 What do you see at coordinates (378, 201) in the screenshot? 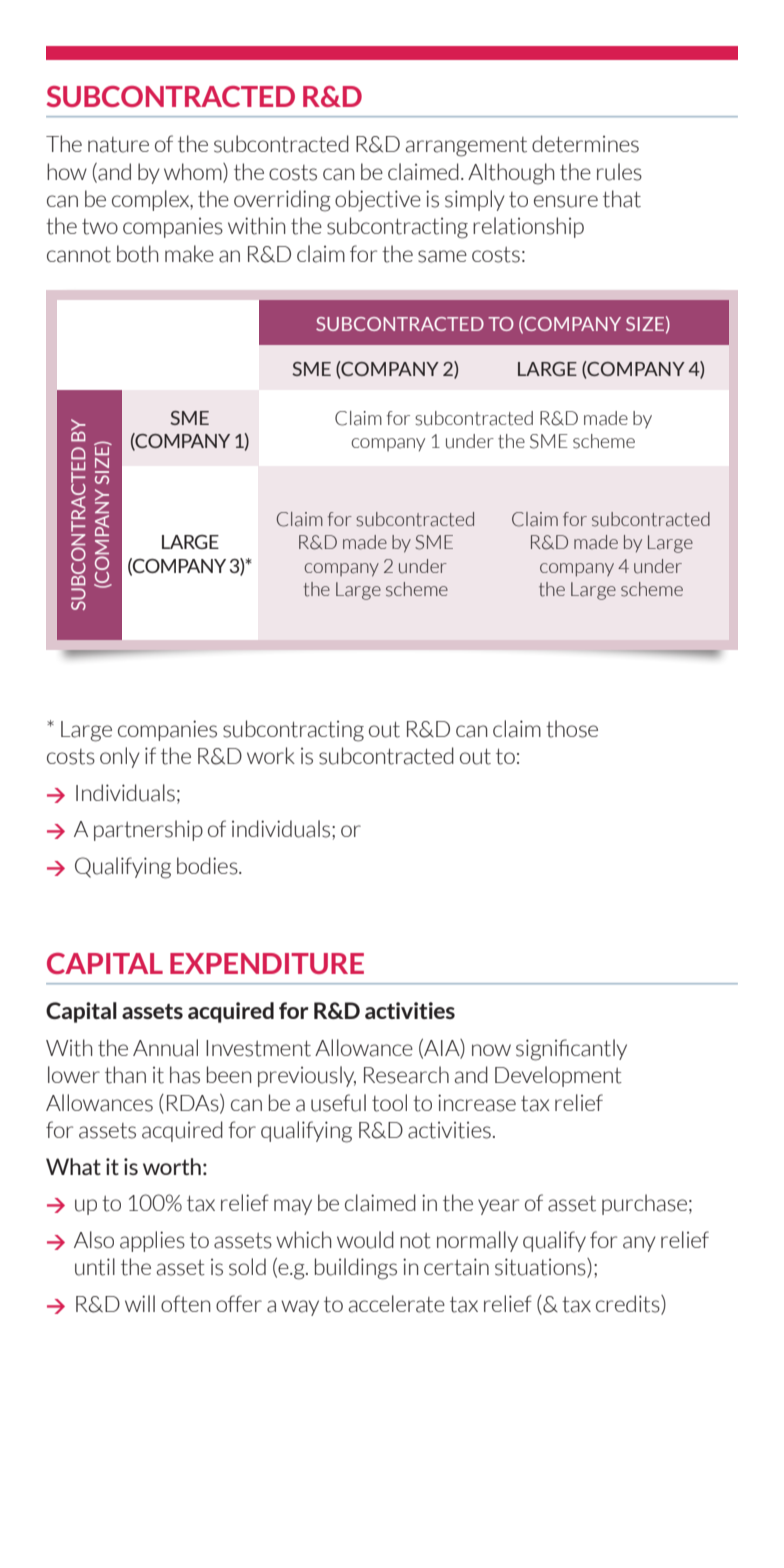
I see `objective` at bounding box center [378, 201].
